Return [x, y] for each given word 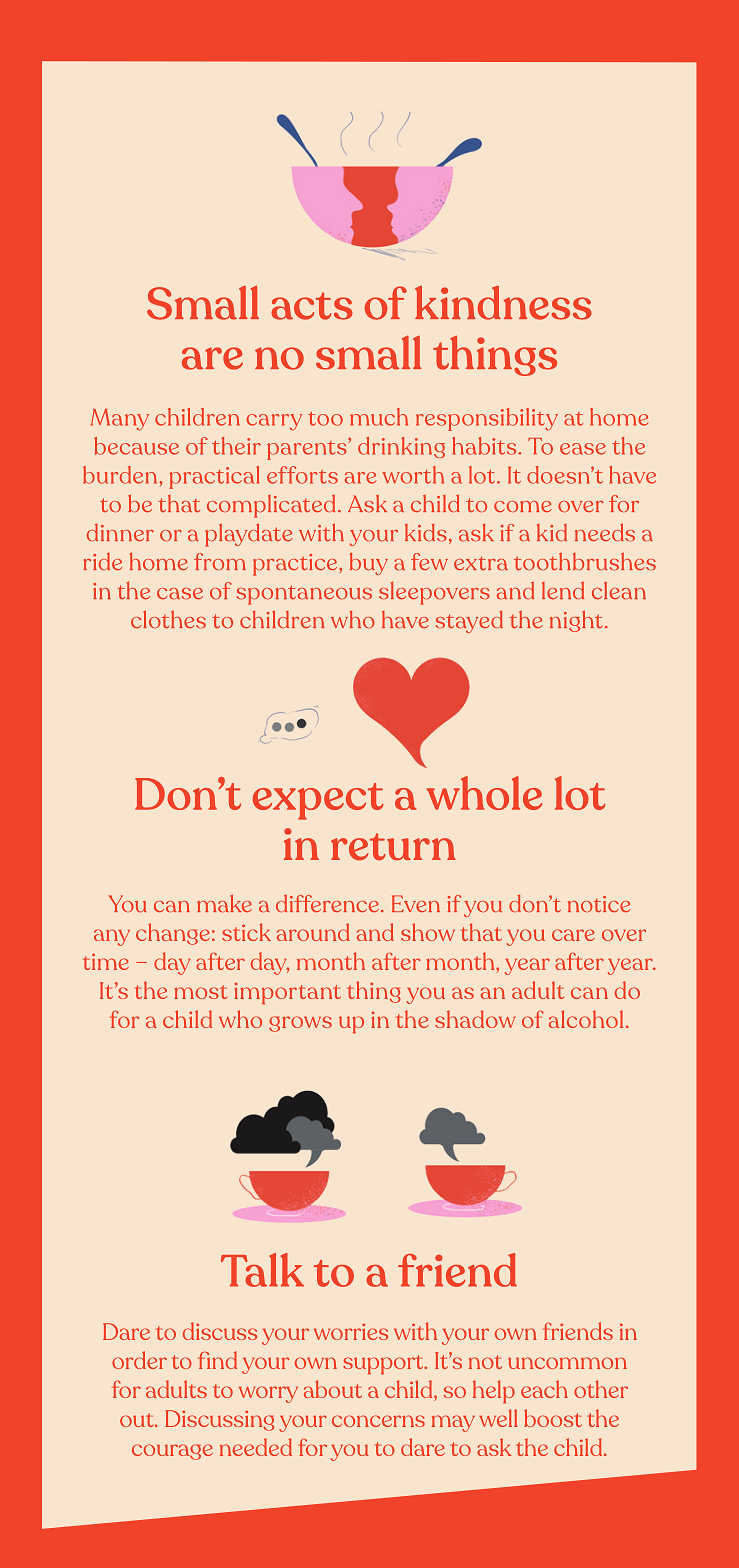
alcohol [586, 1019]
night [576, 621]
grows [300, 1024]
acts [312, 306]
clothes [168, 619]
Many [120, 420]
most [201, 992]
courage [172, 1452]
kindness [503, 303]
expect [318, 801]
